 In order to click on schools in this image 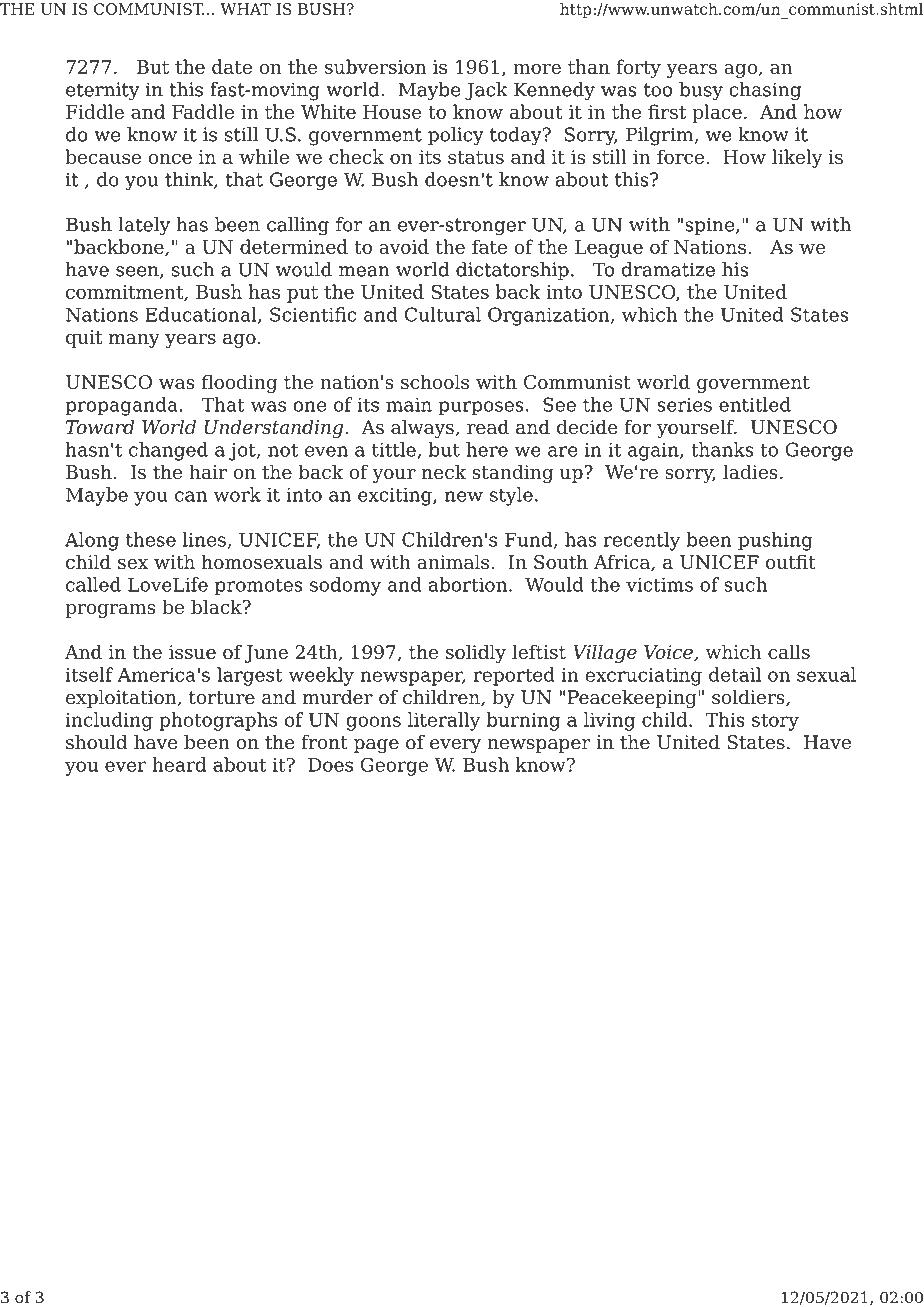, I will do `click(435, 381)`.
